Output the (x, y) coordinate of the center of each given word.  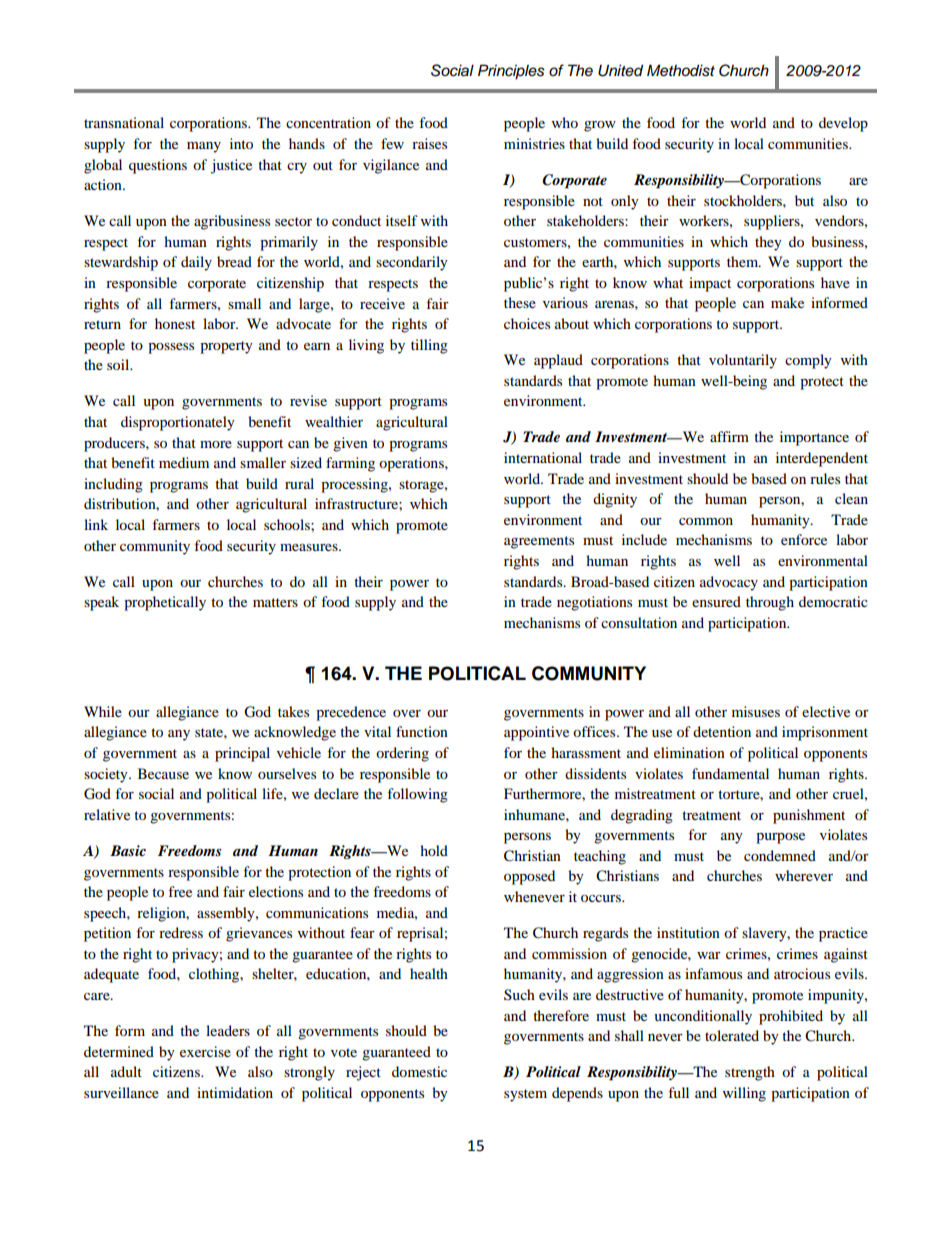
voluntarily (743, 361)
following (417, 795)
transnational (124, 122)
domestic (419, 1071)
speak (101, 603)
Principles (511, 72)
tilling (429, 346)
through (770, 603)
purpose (780, 838)
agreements (539, 542)
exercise (205, 1051)
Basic (128, 850)
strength (750, 1073)
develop (843, 124)
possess (171, 348)
